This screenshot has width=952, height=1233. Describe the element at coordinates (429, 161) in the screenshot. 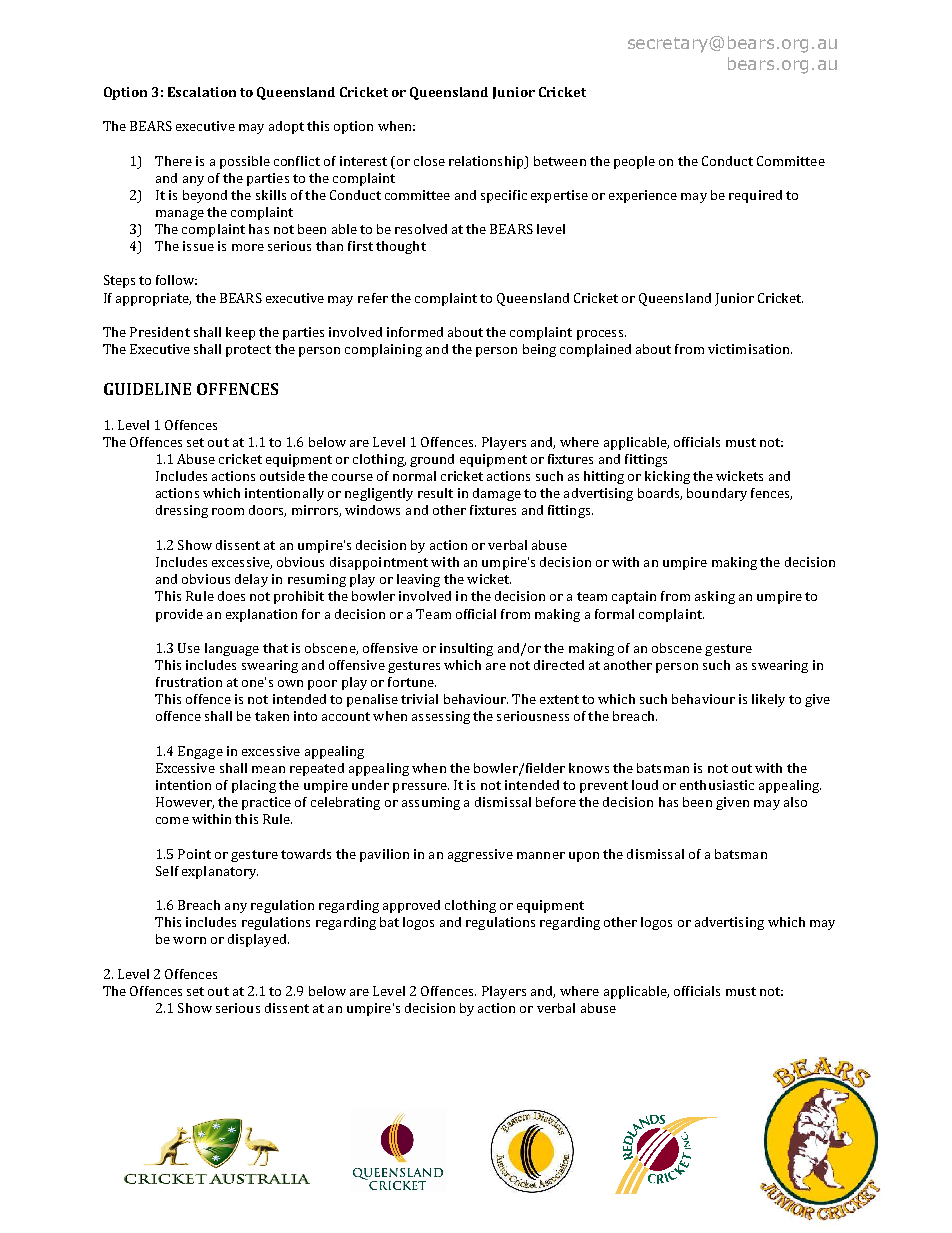

I see `close` at that location.
